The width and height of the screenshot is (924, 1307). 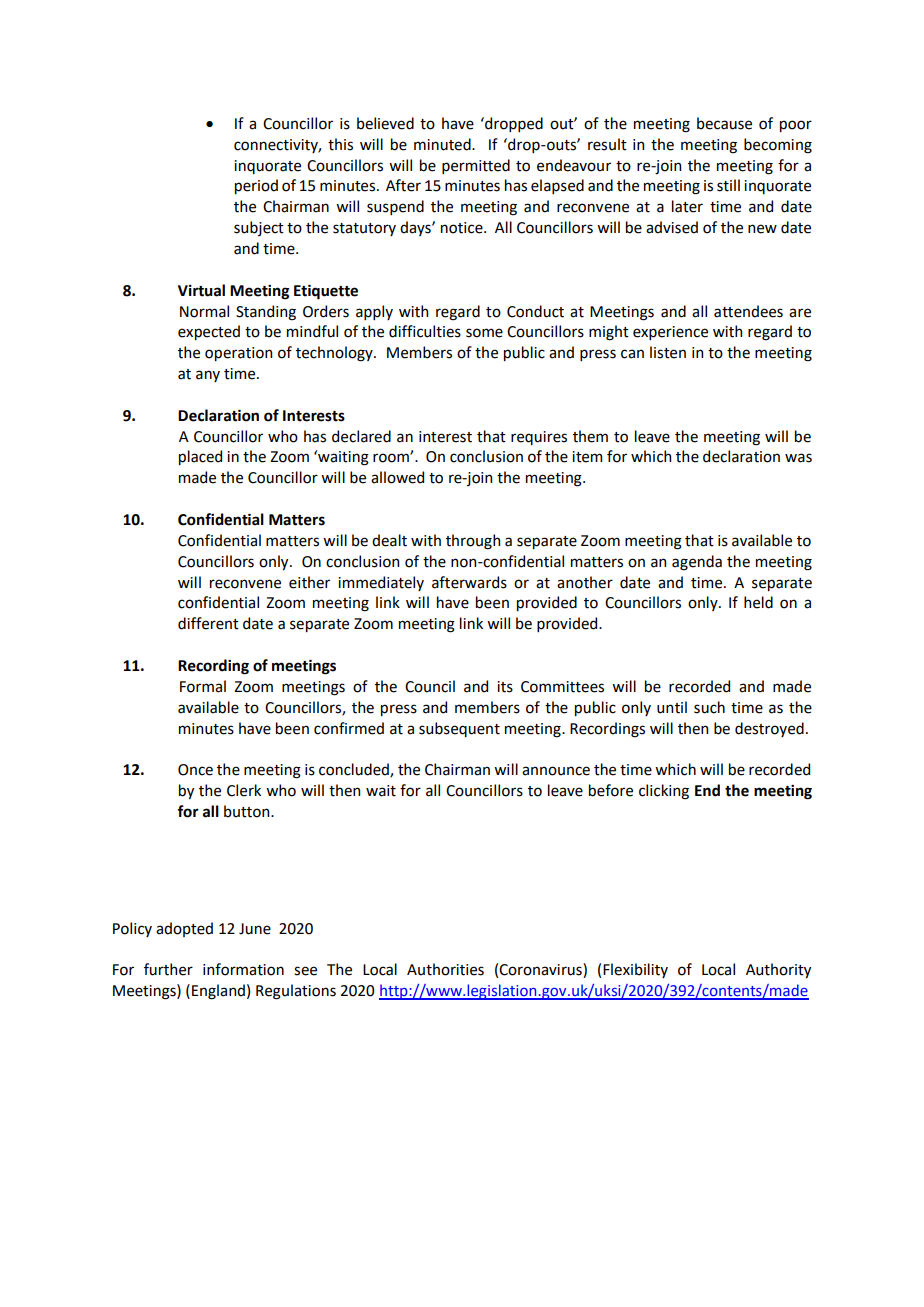 What do you see at coordinates (473, 542) in the screenshot?
I see `through` at bounding box center [473, 542].
